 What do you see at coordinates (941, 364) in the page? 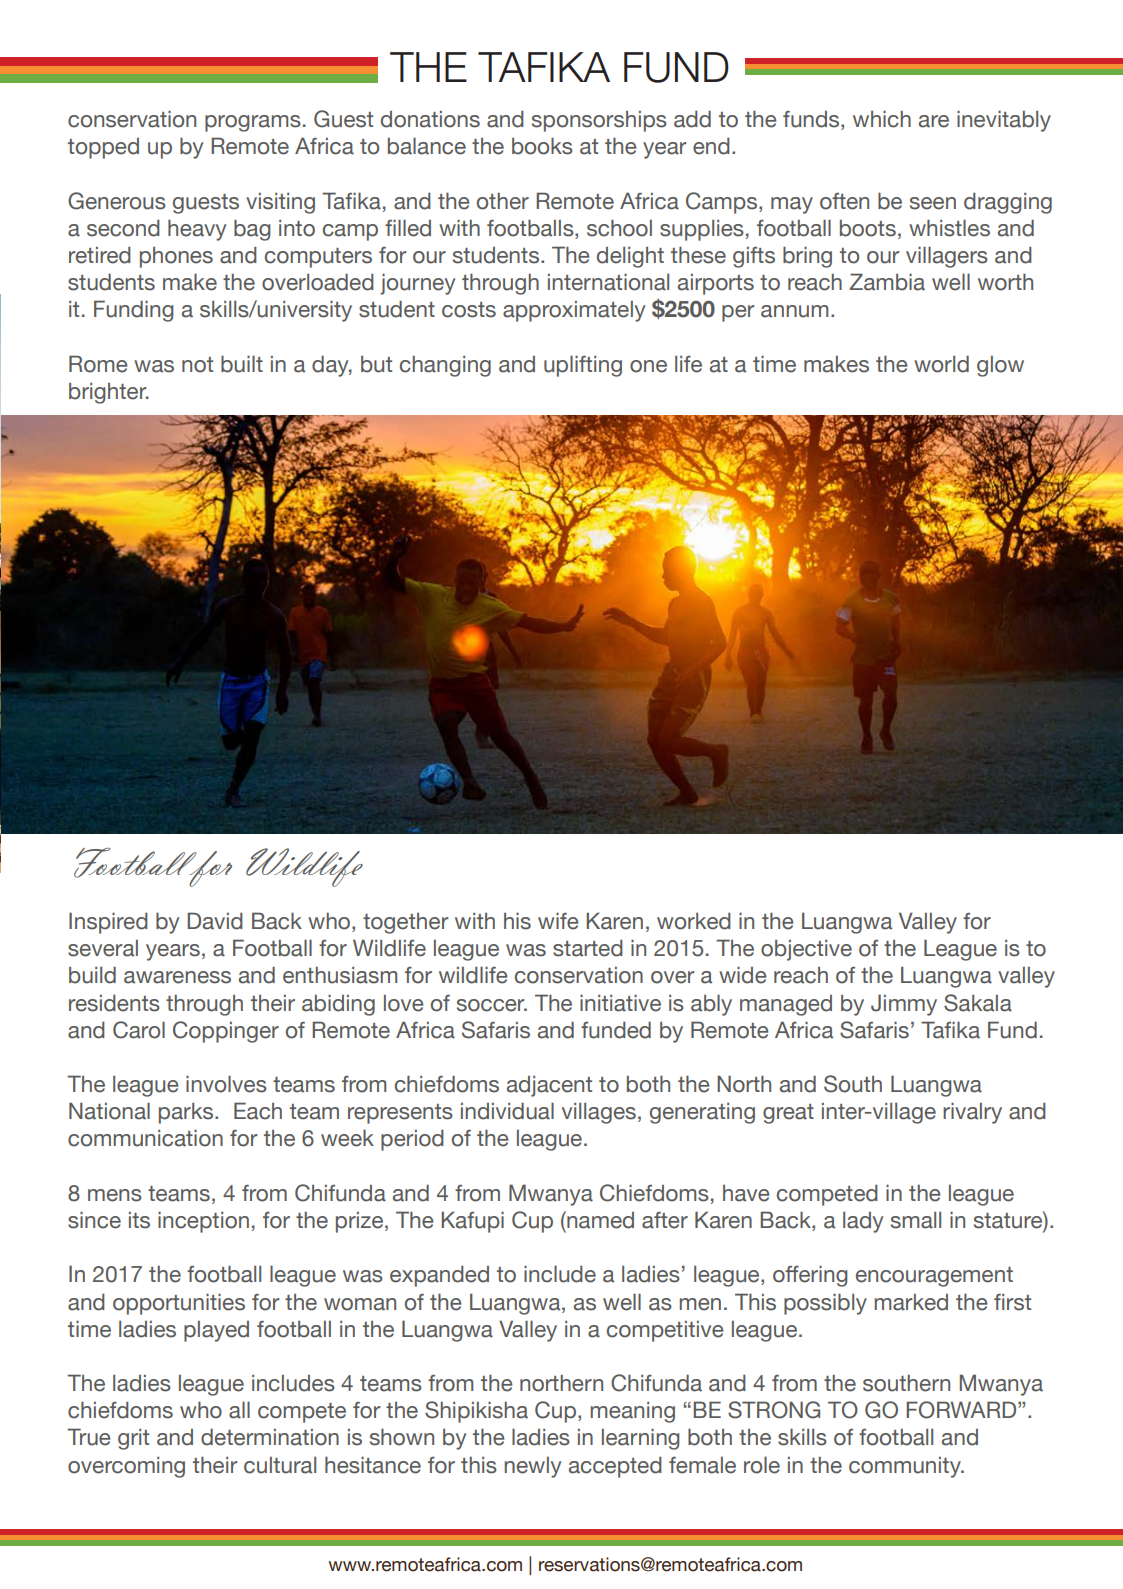
I see `world` at bounding box center [941, 364].
